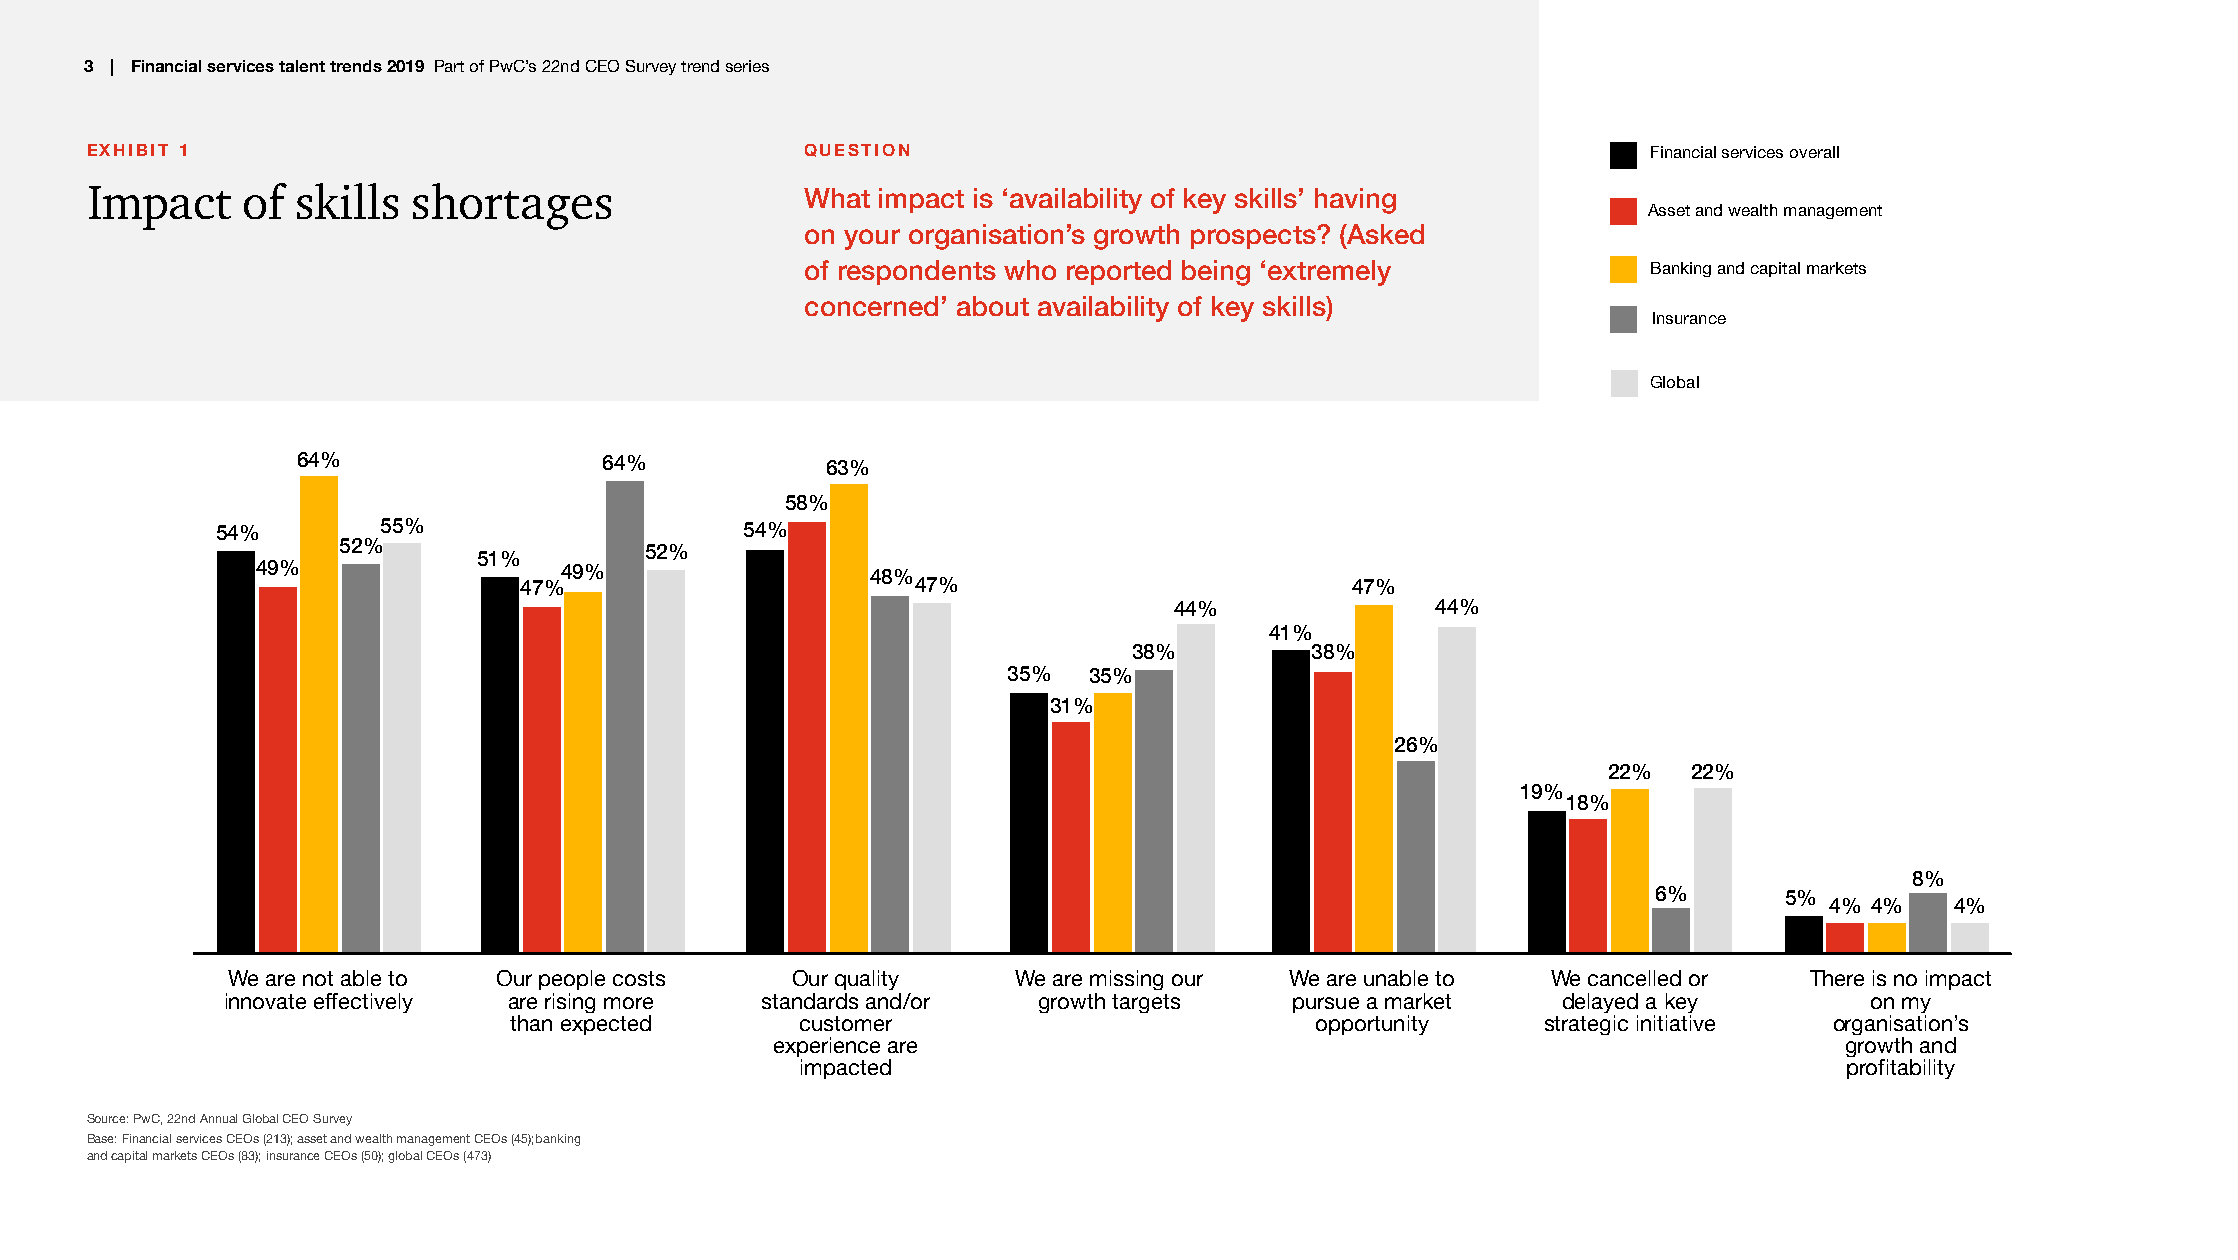 The image size is (2238, 1260). What do you see at coordinates (1126, 982) in the screenshot?
I see `missing` at bounding box center [1126, 982].
